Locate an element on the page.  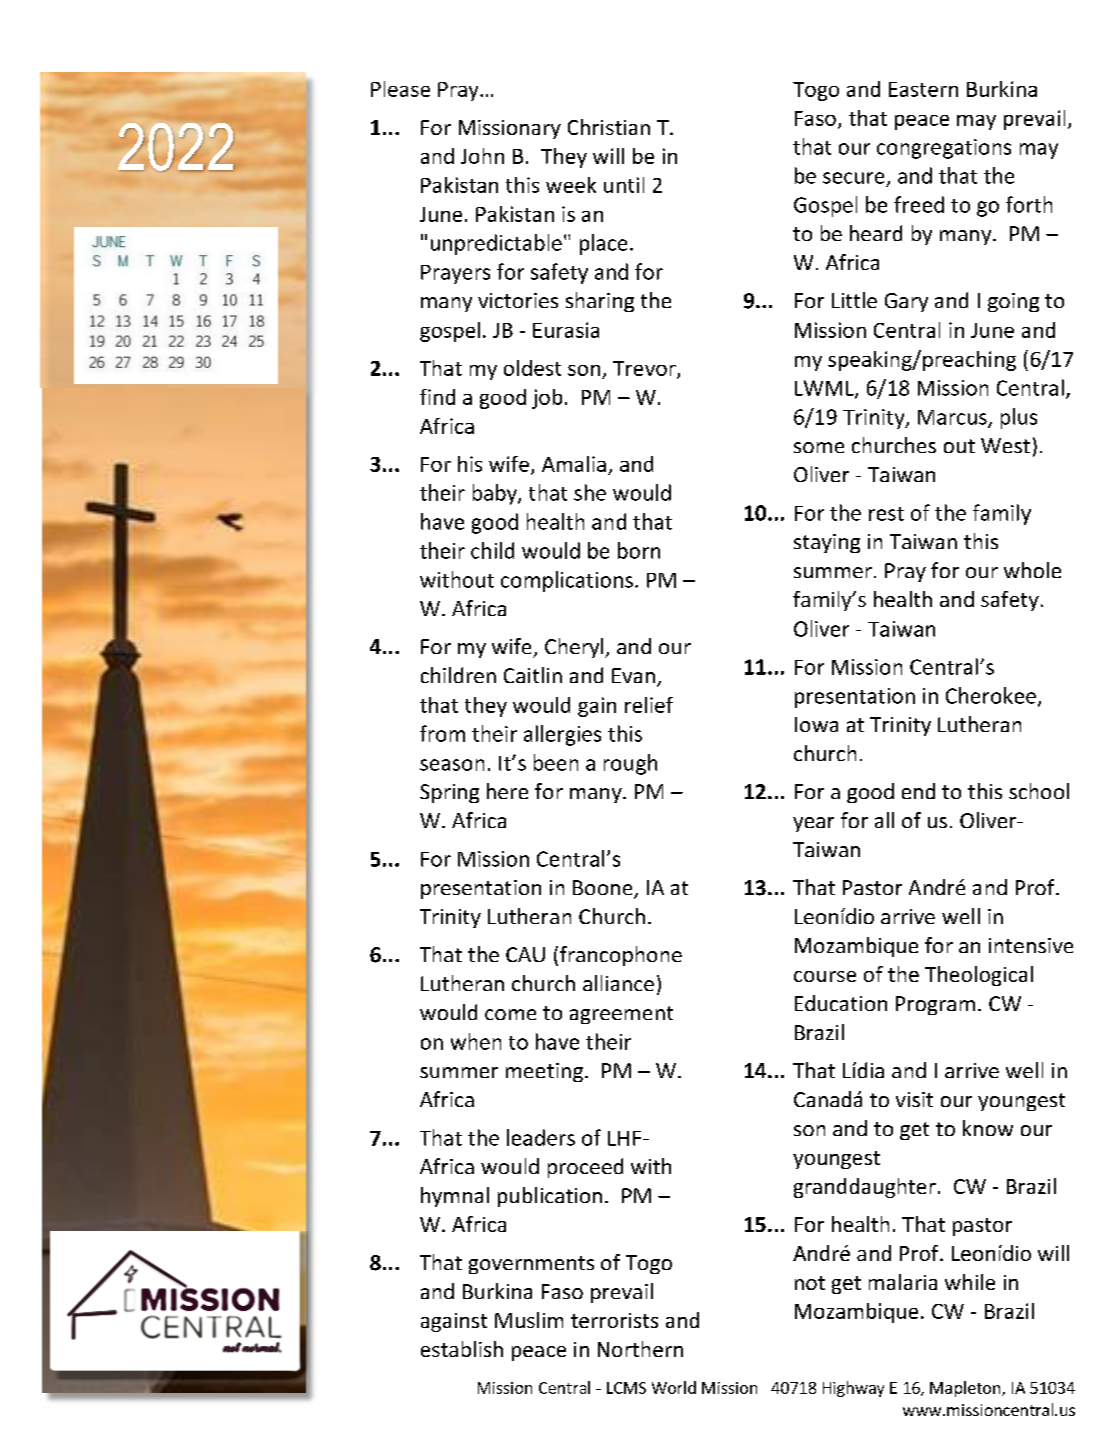
from is located at coordinates (442, 733).
